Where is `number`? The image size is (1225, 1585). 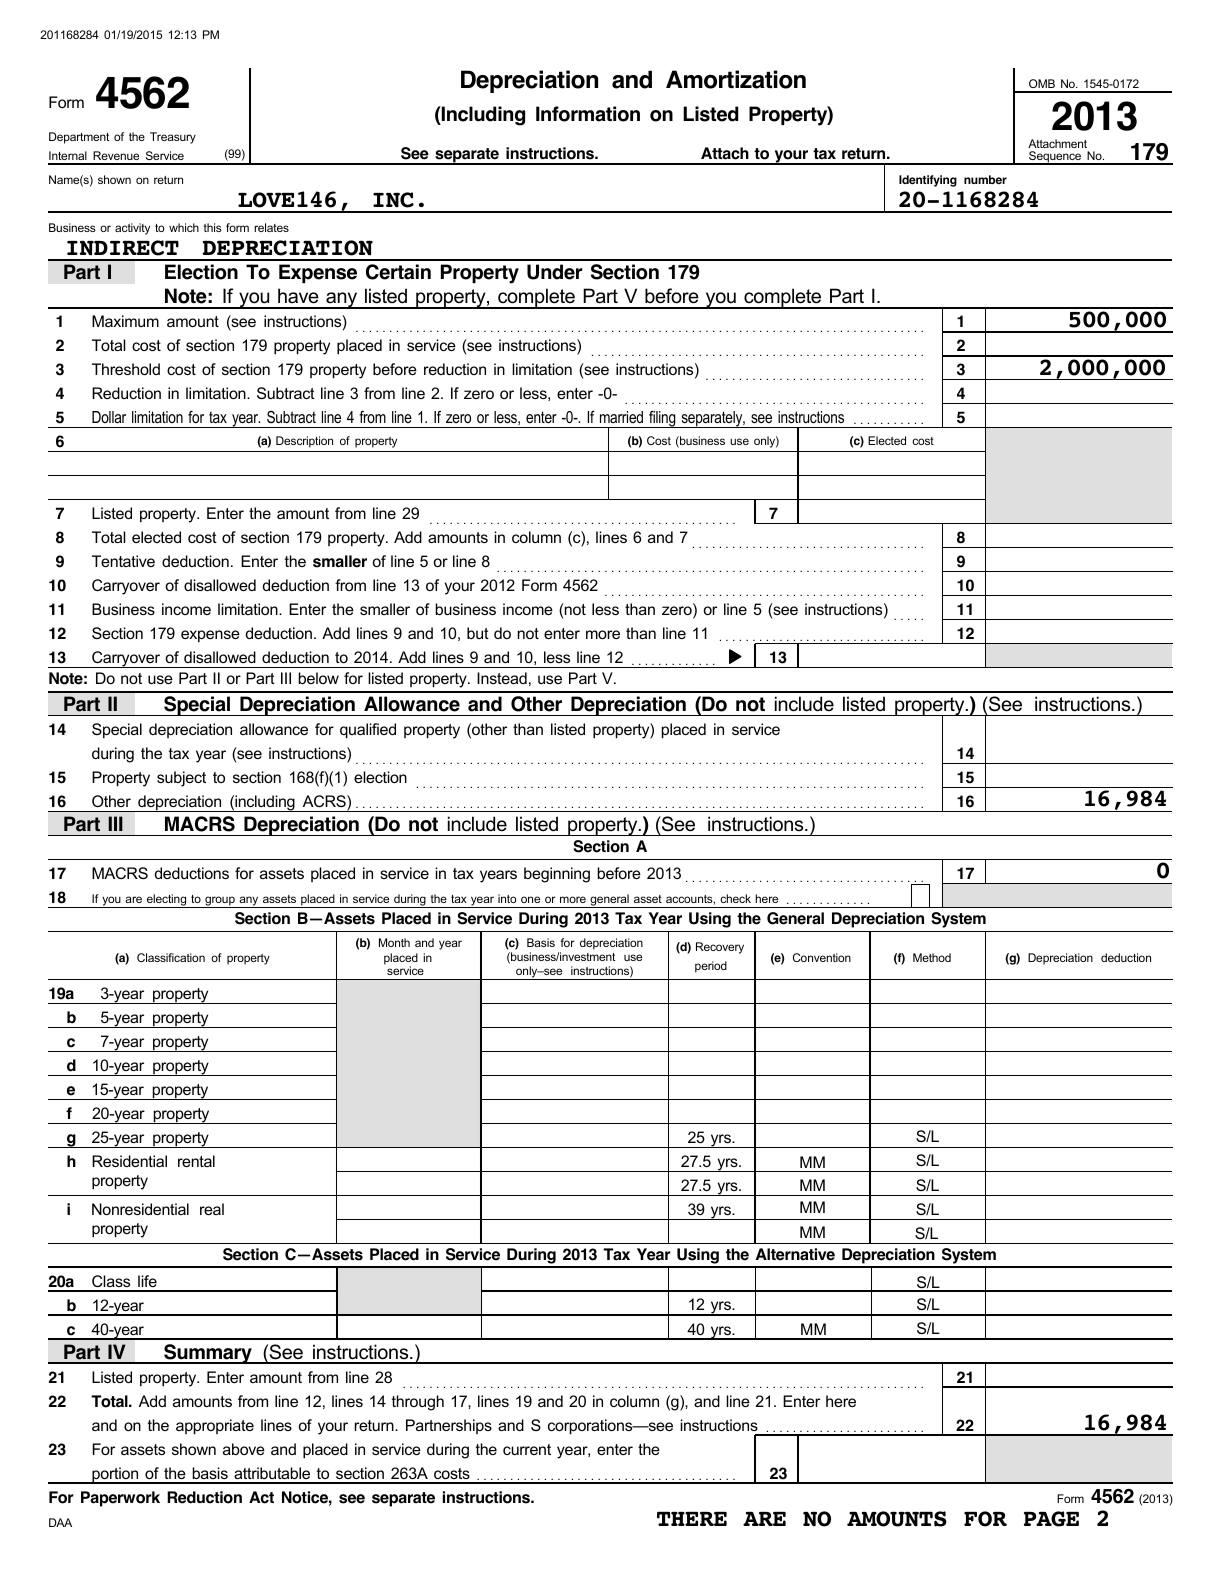 number is located at coordinates (985, 179).
